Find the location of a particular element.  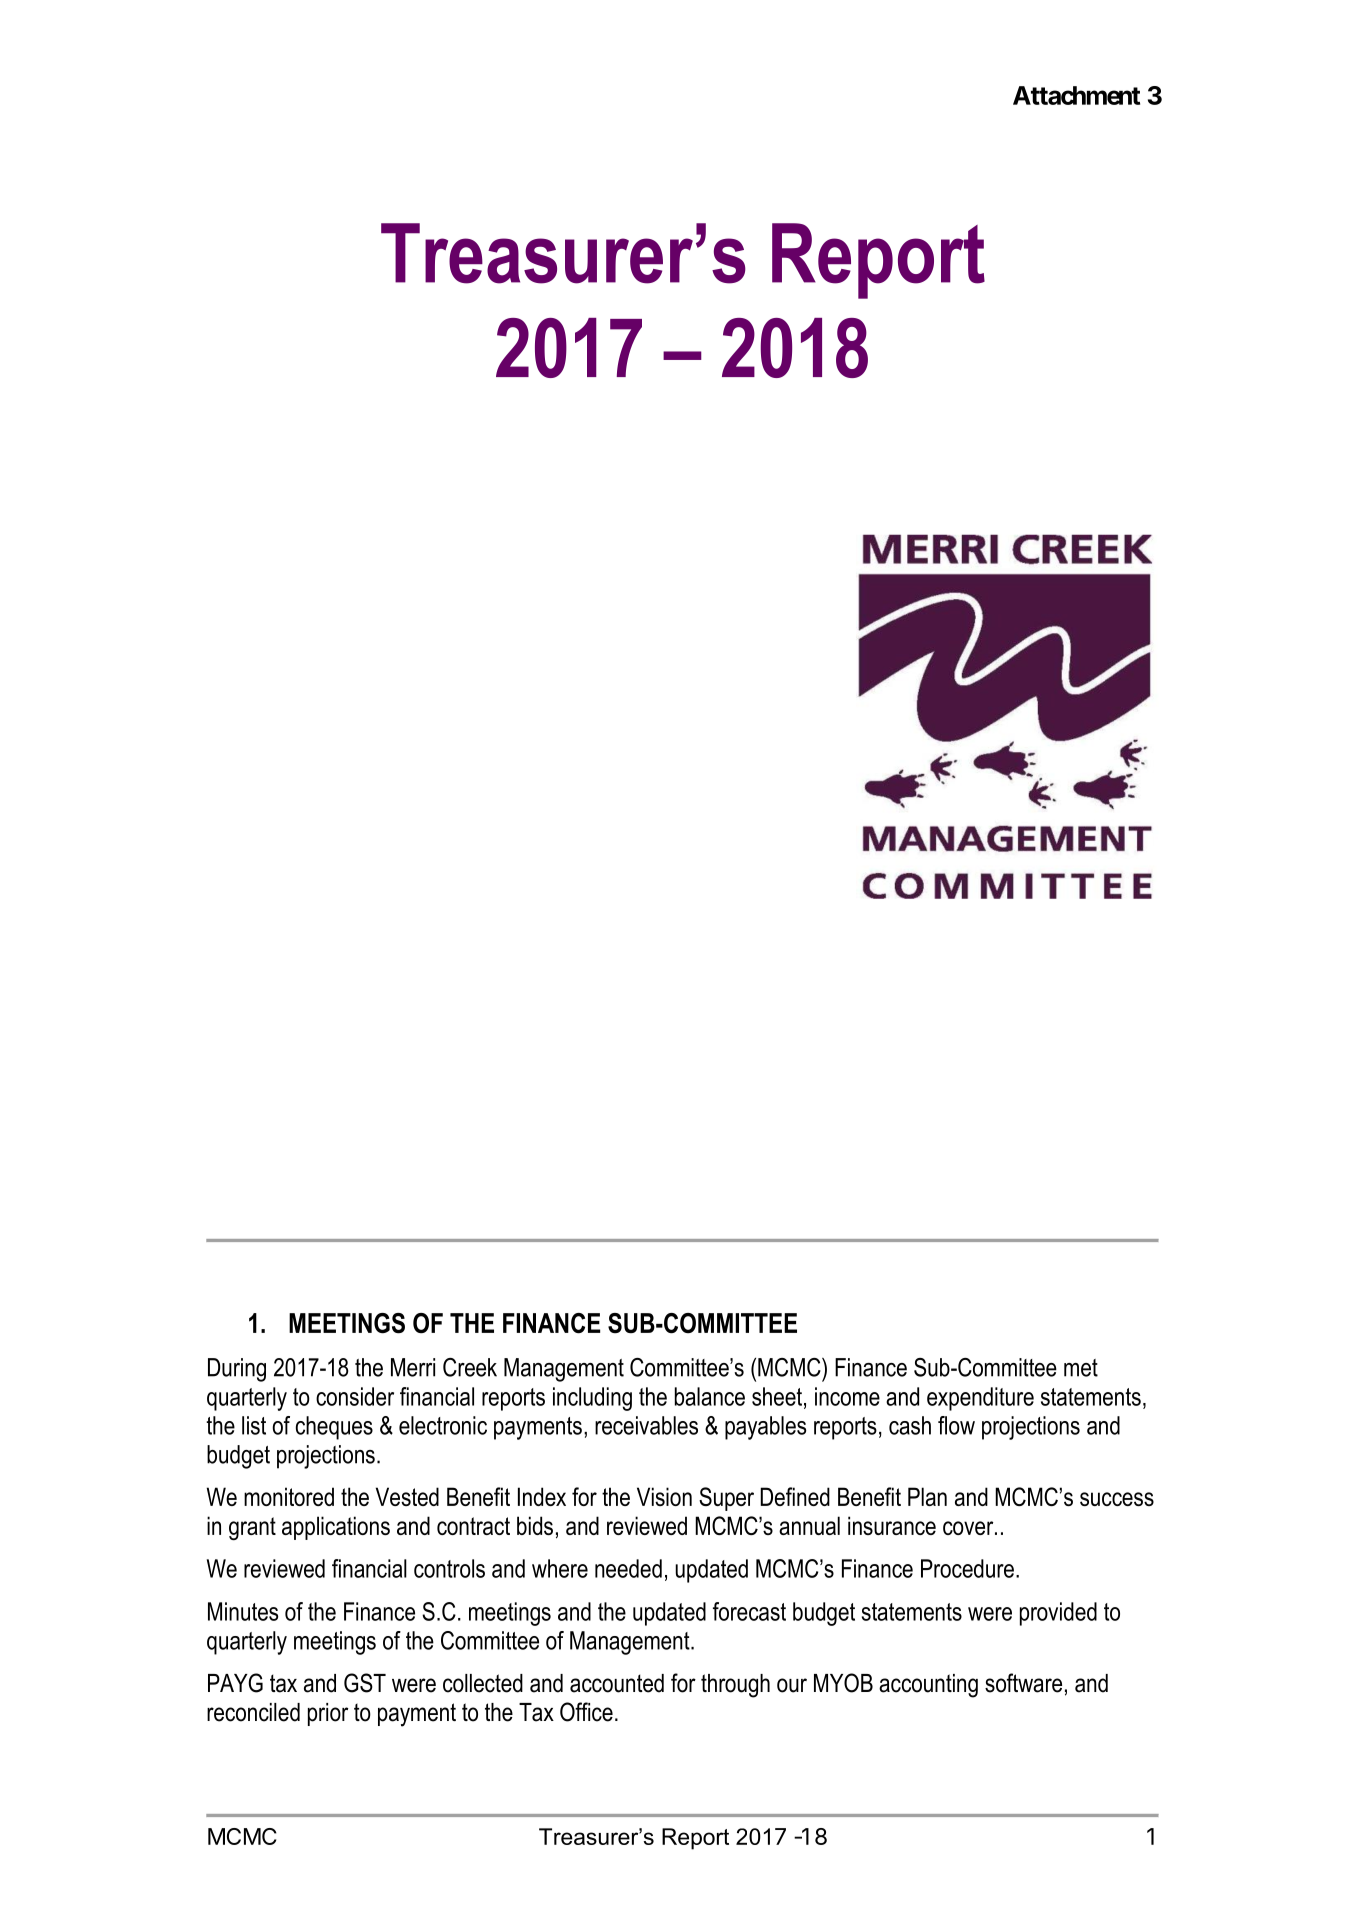

During is located at coordinates (237, 1370).
